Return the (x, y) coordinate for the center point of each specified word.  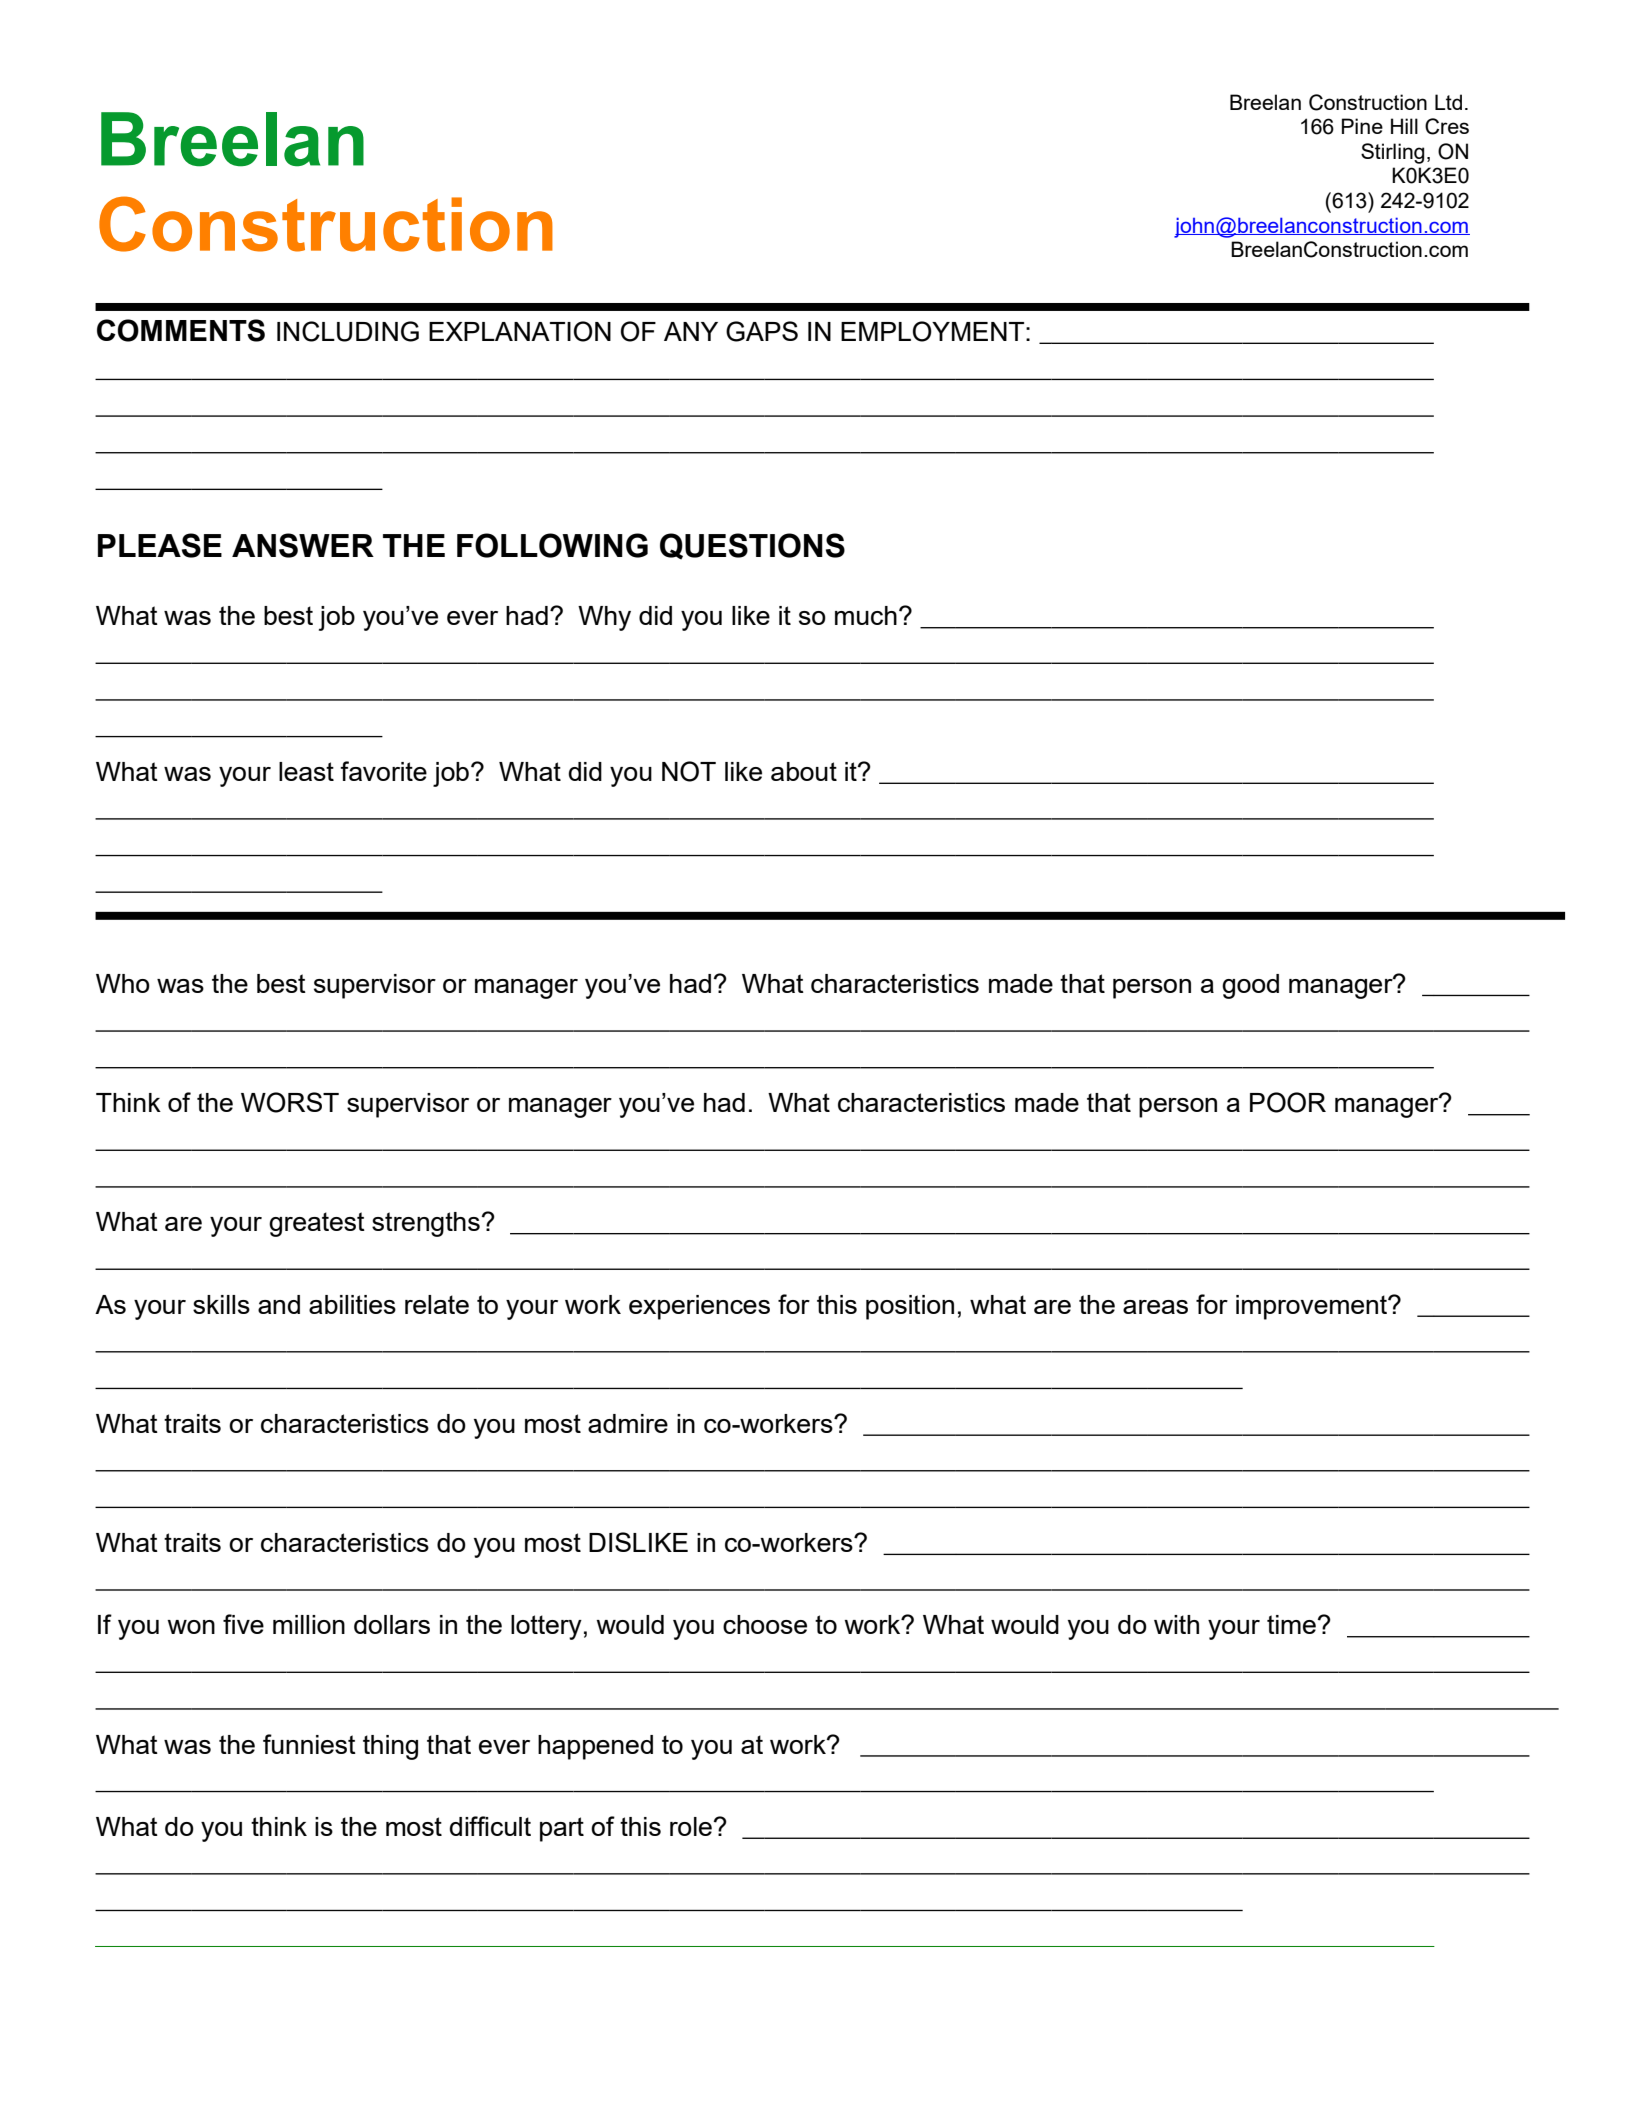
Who (123, 983)
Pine (1362, 126)
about (804, 771)
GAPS (762, 331)
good (1250, 986)
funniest (309, 1744)
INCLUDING (348, 331)
